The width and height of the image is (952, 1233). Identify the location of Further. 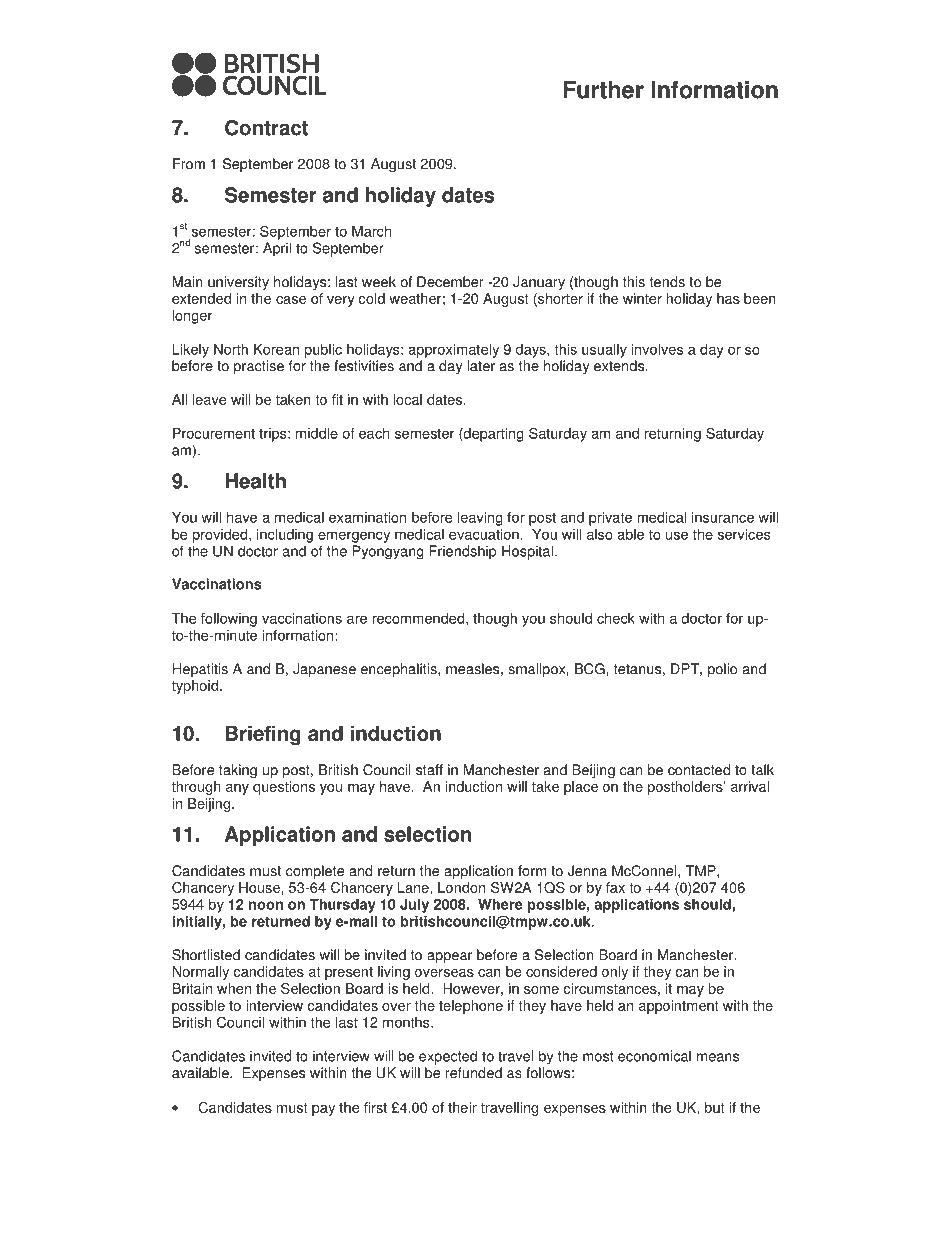
(603, 90).
